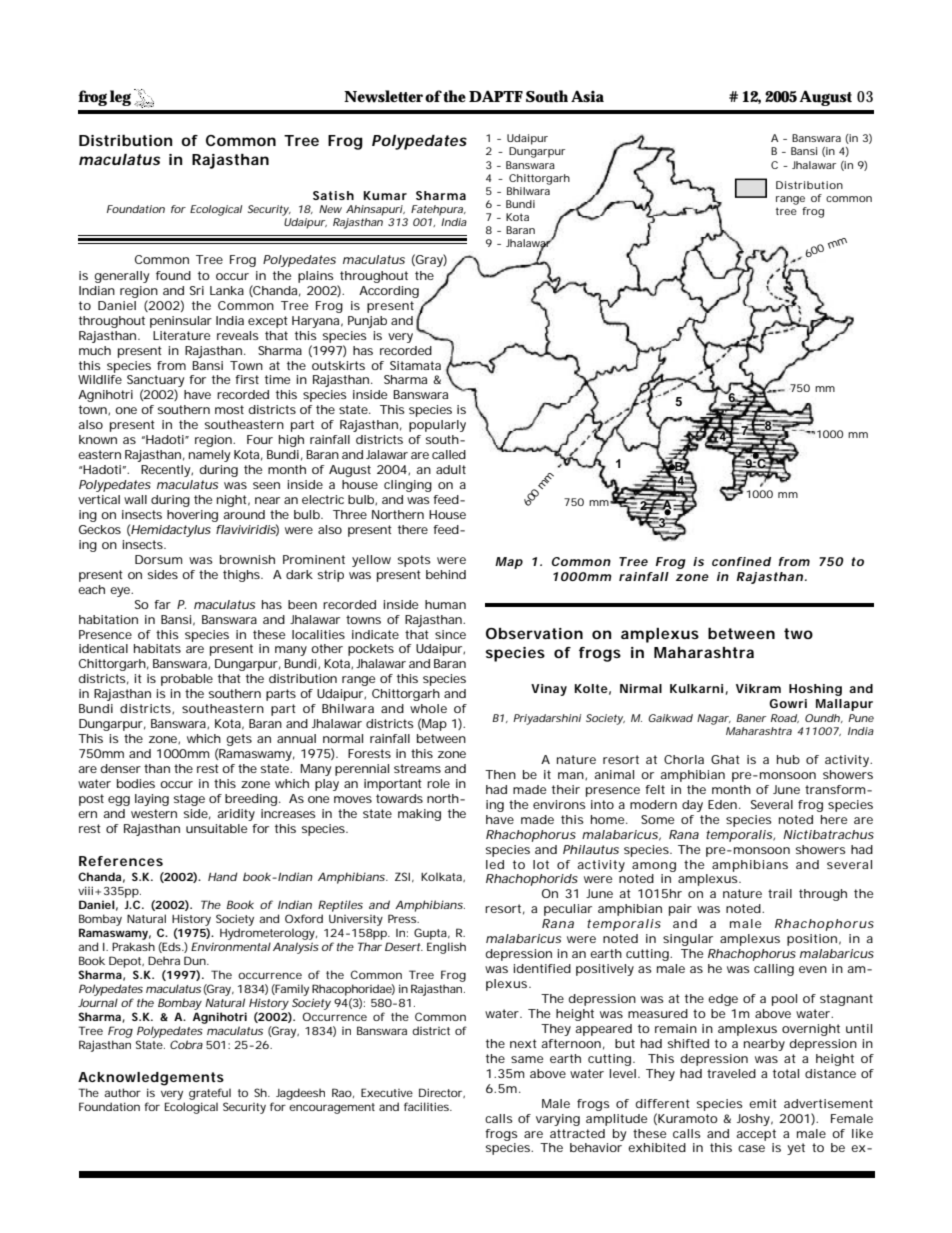  Describe the element at coordinates (587, 96) in the page. I see `Asia` at that location.
